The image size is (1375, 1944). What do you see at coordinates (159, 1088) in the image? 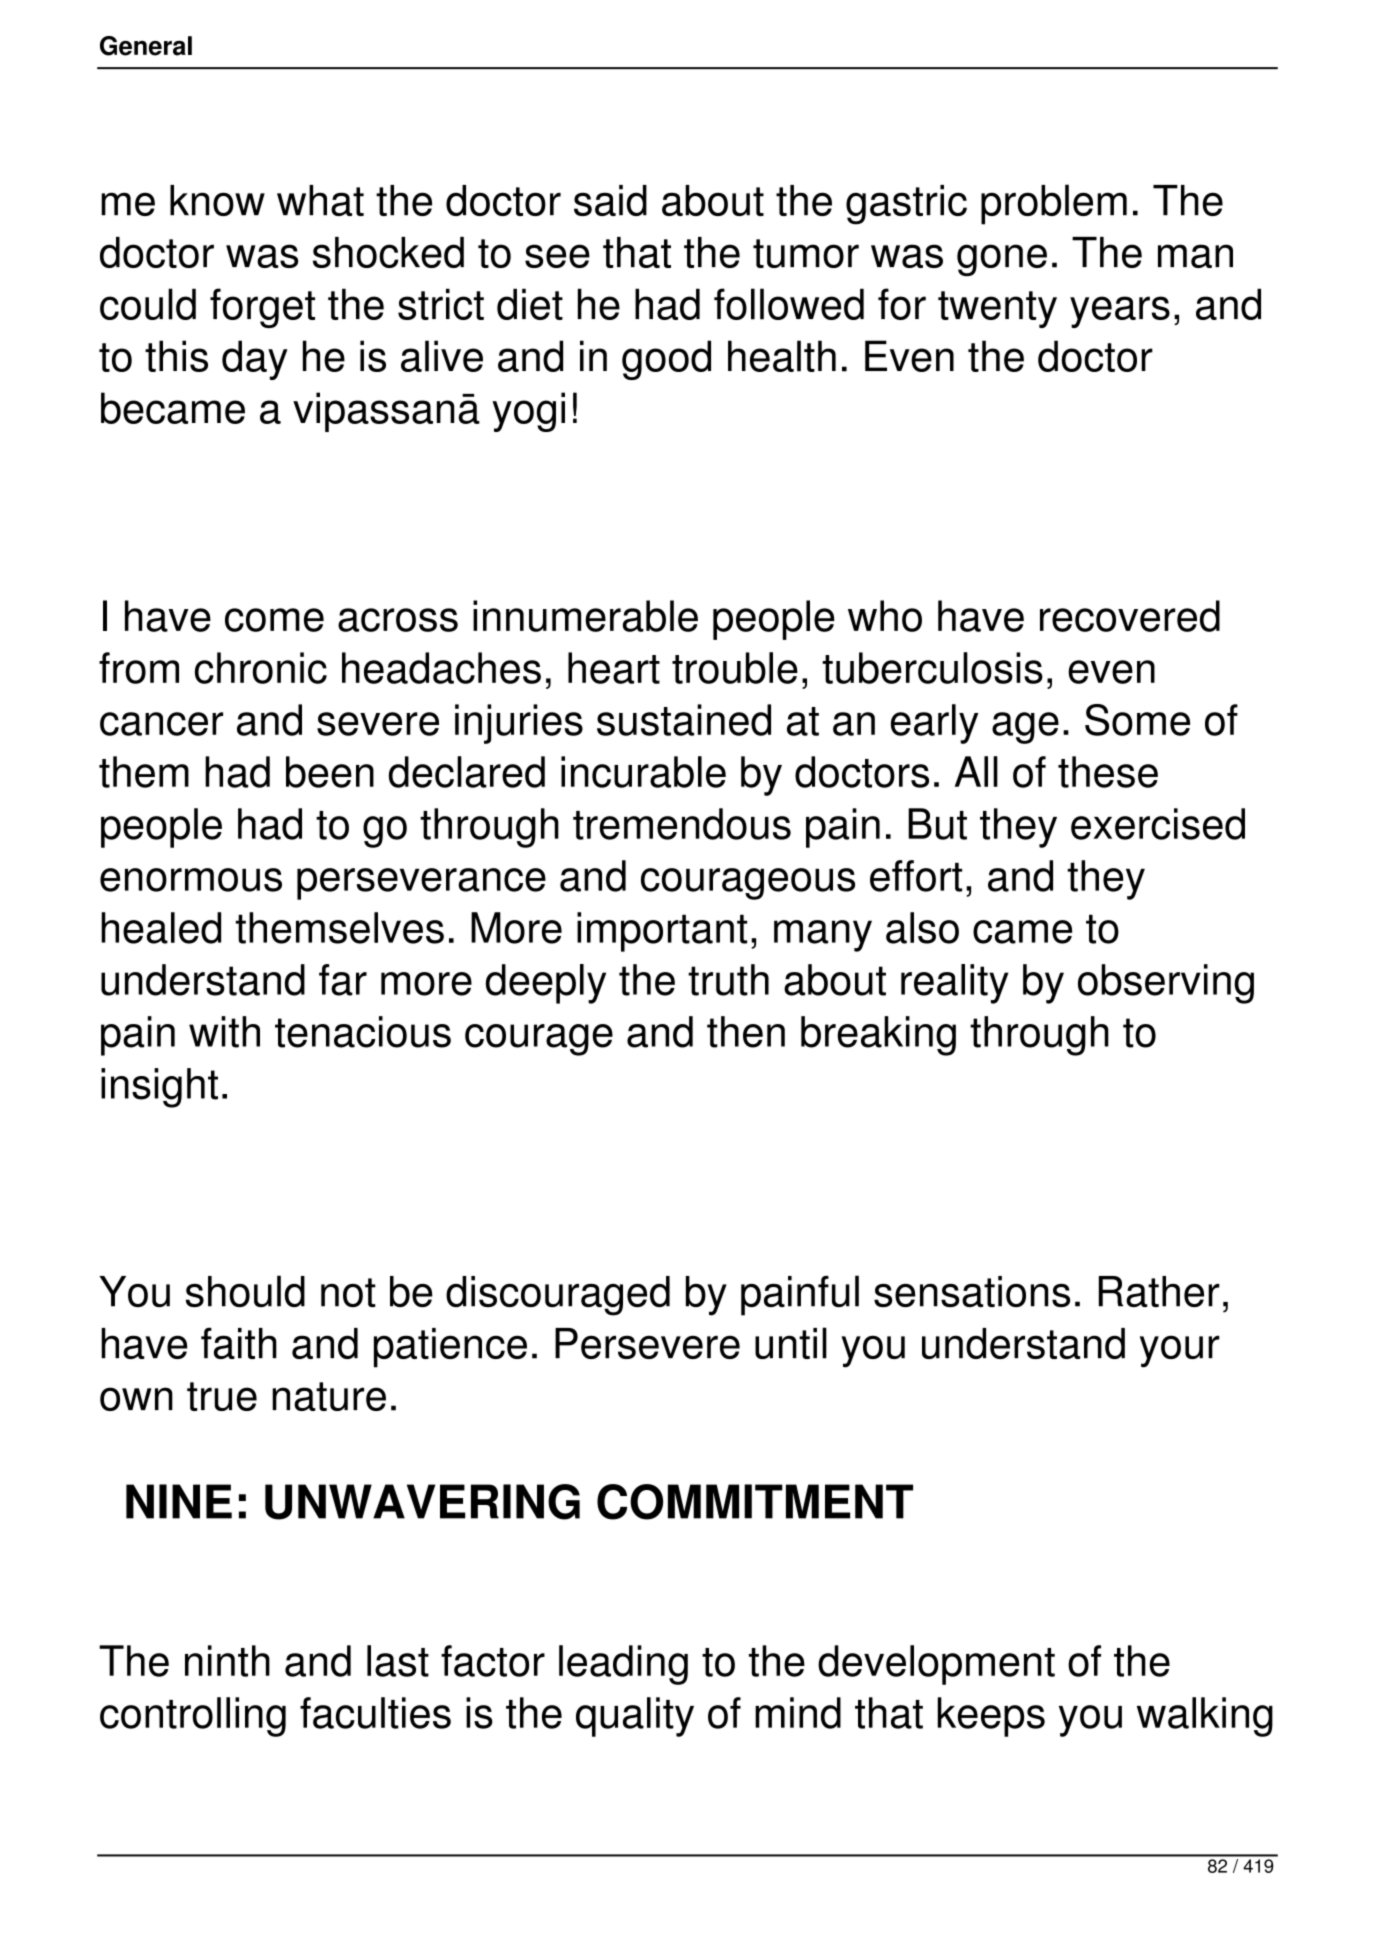
I see `insight` at bounding box center [159, 1088].
